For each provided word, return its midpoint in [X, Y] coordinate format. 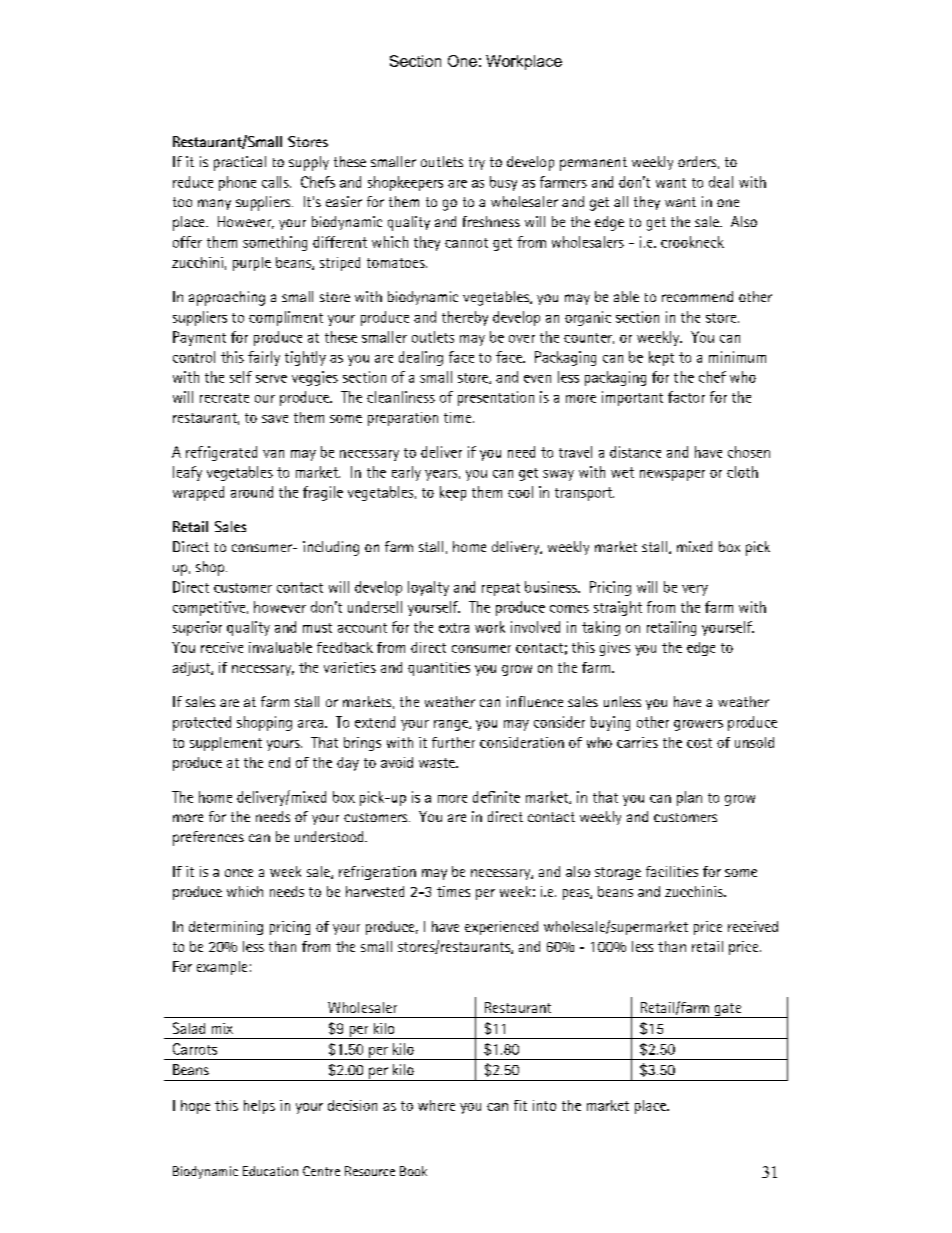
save [275, 419]
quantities [439, 669]
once [239, 873]
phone [237, 183]
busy [503, 183]
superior [197, 628]
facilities [672, 871]
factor [686, 397]
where [436, 1105]
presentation [496, 398]
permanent [593, 164]
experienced [501, 928]
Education [270, 1171]
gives [615, 649]
